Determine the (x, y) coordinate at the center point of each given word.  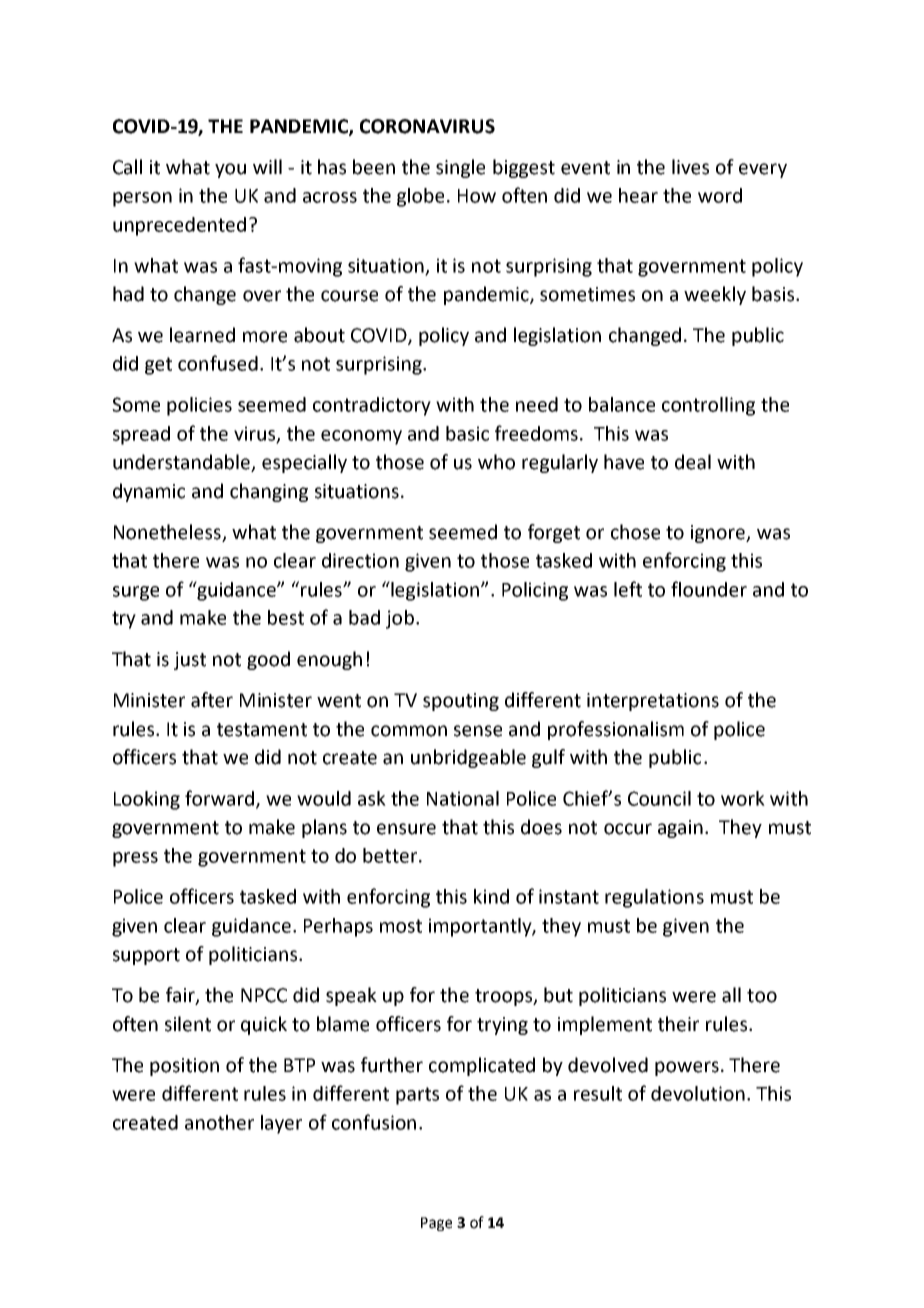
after (212, 700)
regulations (654, 898)
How (477, 196)
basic (467, 433)
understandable (182, 463)
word (720, 195)
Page (436, 1224)
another (219, 1122)
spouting (461, 702)
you (230, 170)
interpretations (653, 702)
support (146, 956)
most (401, 926)
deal (693, 462)
